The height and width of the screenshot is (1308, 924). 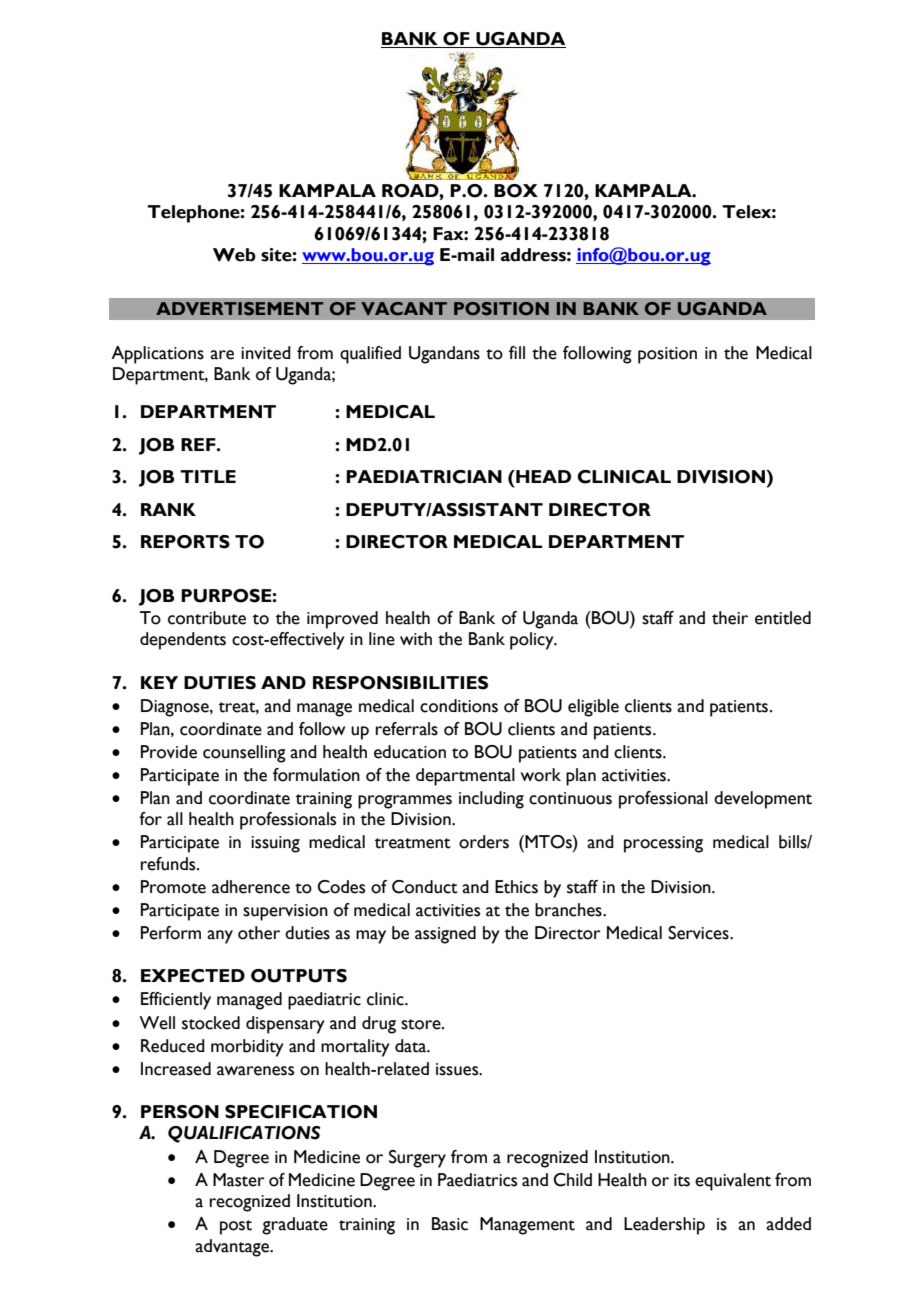 What do you see at coordinates (234, 255) in the screenshot?
I see `Web` at bounding box center [234, 255].
